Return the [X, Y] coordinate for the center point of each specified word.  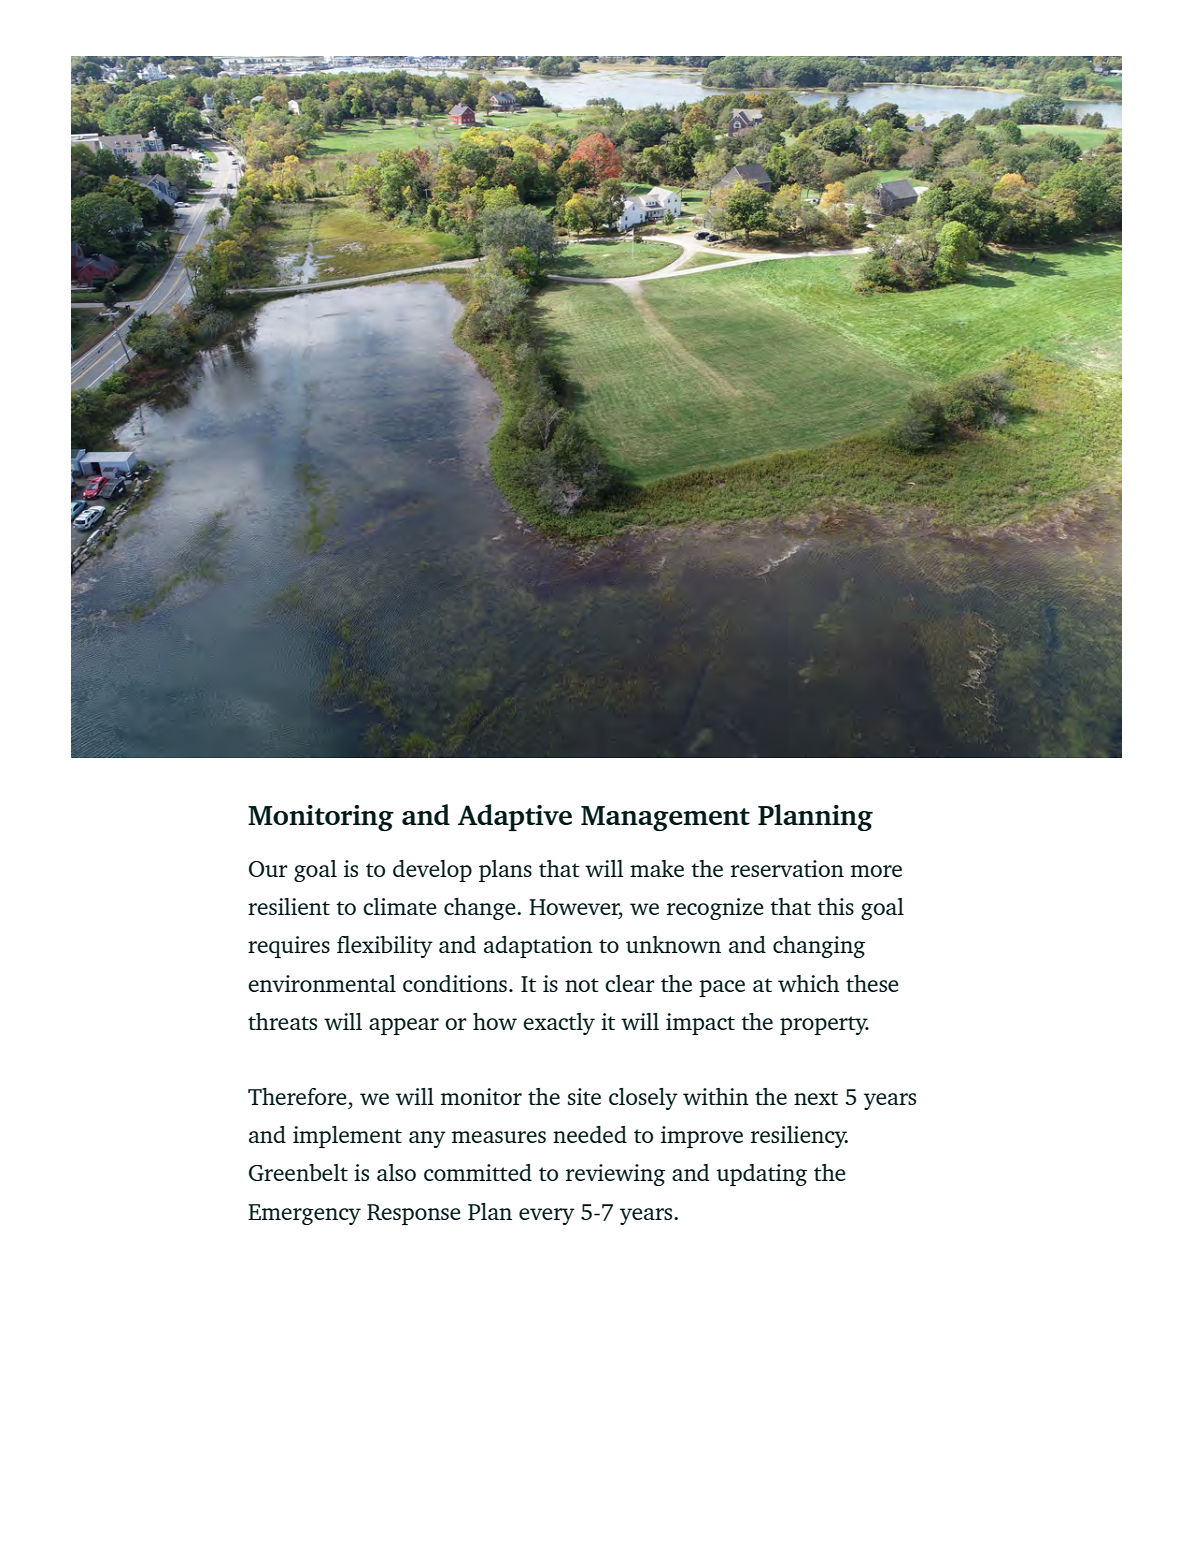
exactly [559, 1024]
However [576, 908]
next [816, 1098]
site [584, 1096]
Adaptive [515, 817]
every [547, 1216]
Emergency [304, 1214]
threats [282, 1021]
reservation [787, 868]
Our [268, 869]
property [824, 1025]
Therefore [297, 1096]
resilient [289, 906]
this [835, 906]
